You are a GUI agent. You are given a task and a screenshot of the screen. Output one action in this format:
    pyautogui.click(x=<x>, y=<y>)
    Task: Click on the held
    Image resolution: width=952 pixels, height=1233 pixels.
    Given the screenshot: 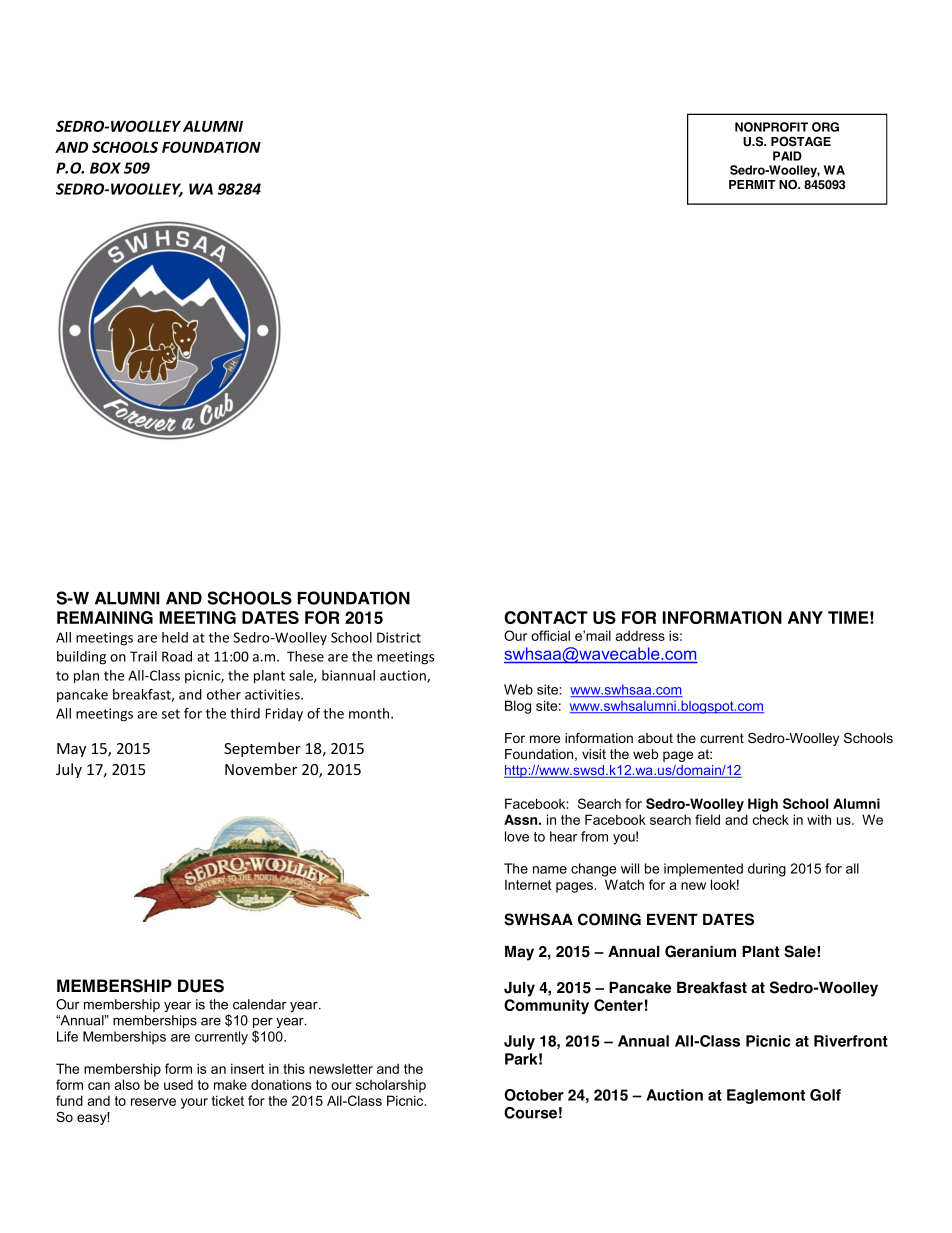 What is the action you would take?
    pyautogui.click(x=175, y=637)
